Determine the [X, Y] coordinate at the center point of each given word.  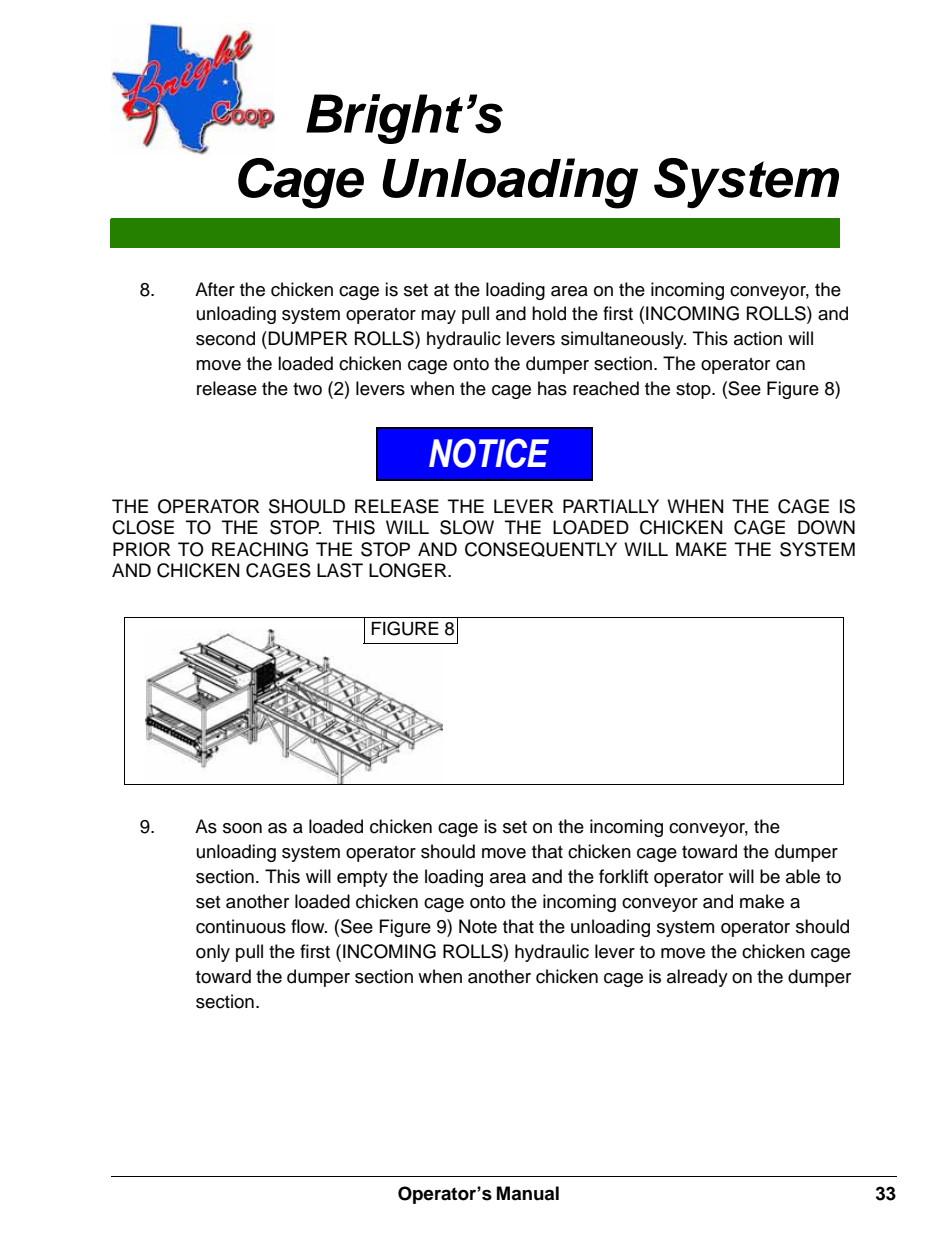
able [803, 876]
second [225, 338]
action [758, 338]
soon [242, 828]
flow [309, 926]
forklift [623, 876]
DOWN [826, 527]
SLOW [467, 527]
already [697, 978]
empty [362, 879]
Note [478, 926]
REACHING [260, 549]
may [438, 317]
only [213, 953]
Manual [528, 1193]
